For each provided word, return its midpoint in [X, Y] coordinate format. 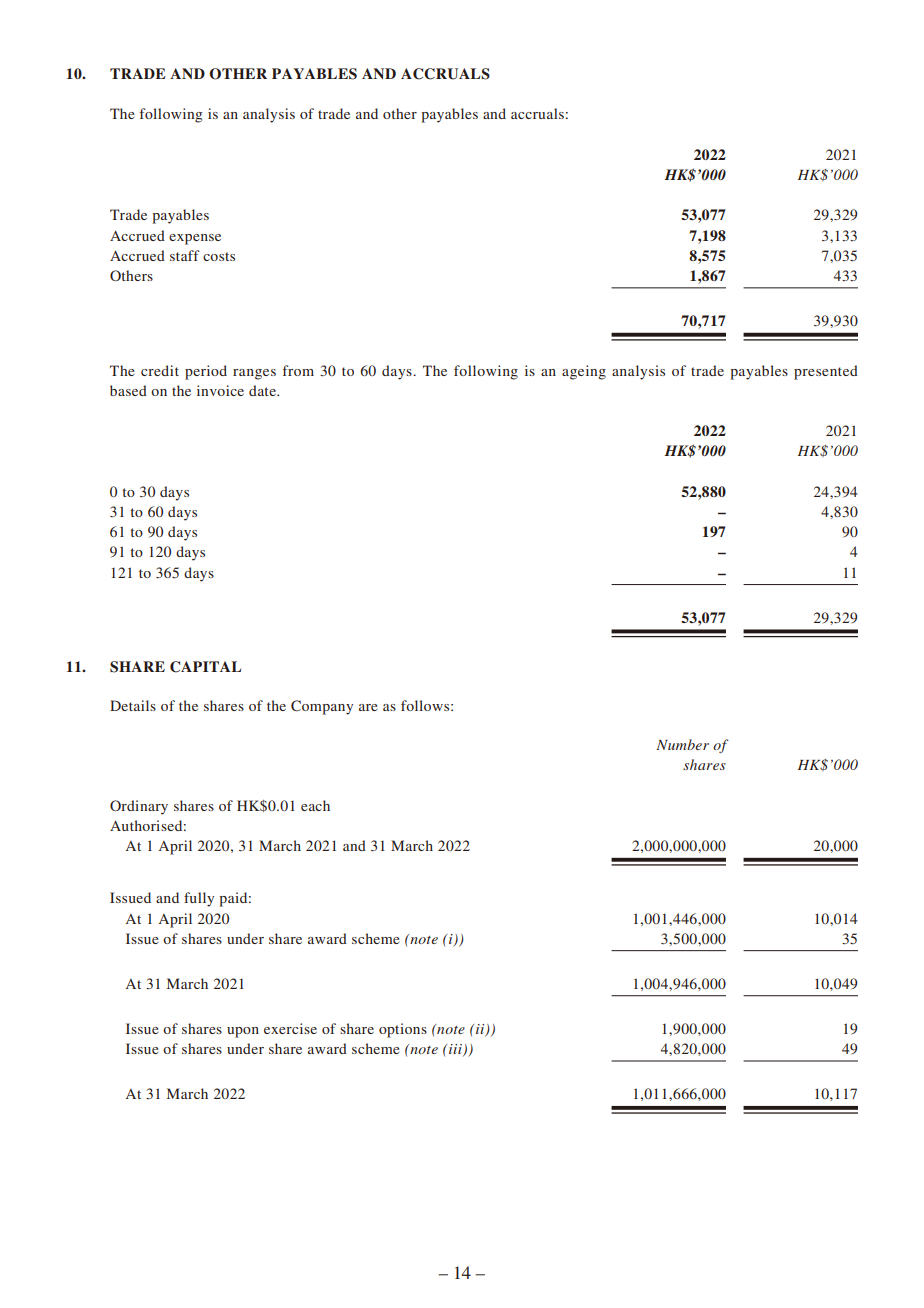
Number [682, 744]
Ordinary [139, 807]
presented [826, 372]
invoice [220, 390]
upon [243, 1032]
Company [322, 707]
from [298, 370]
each [315, 805]
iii [456, 1050]
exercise [290, 1028]
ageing [584, 372]
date [263, 390]
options [403, 1030]
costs [219, 256]
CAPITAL [205, 667]
